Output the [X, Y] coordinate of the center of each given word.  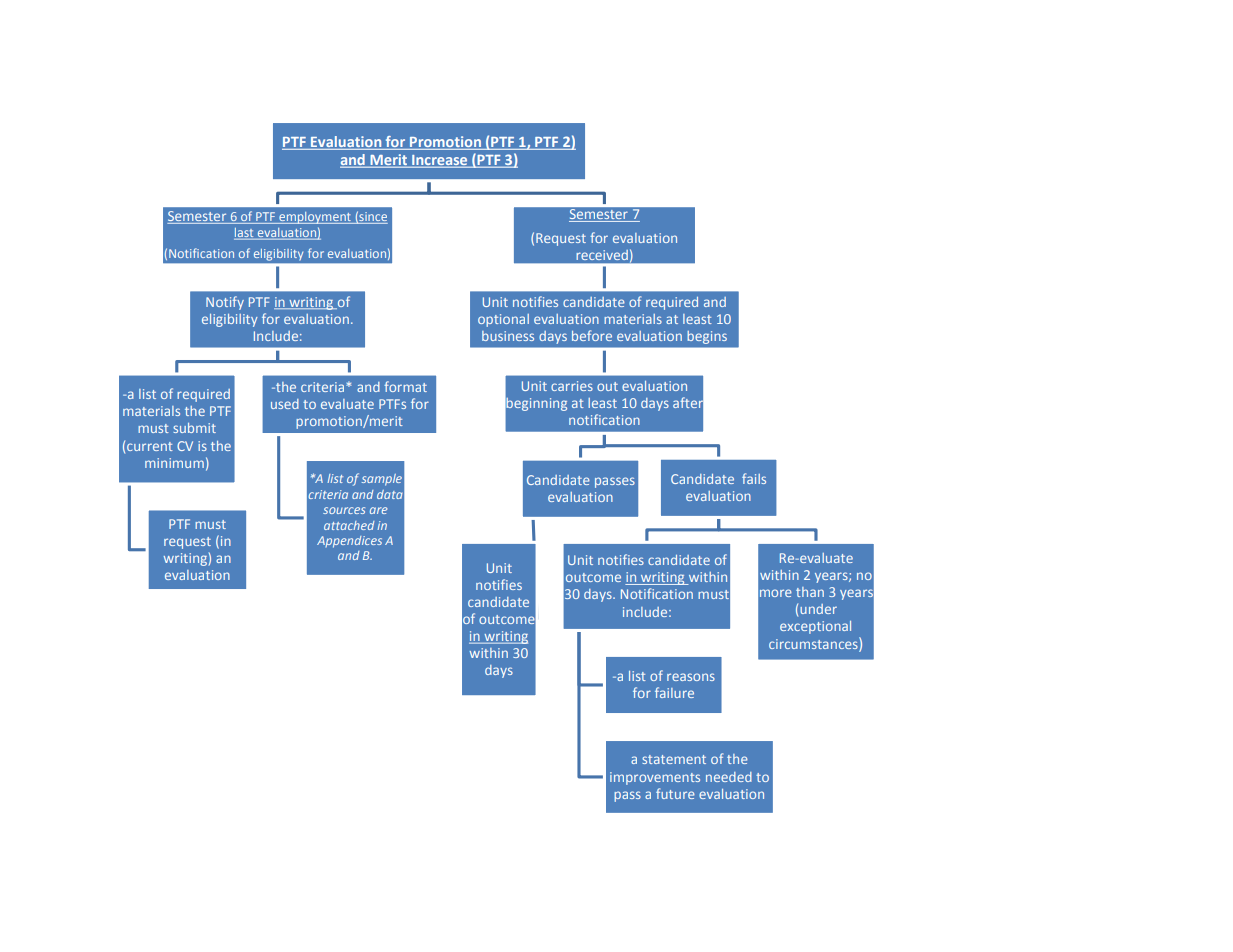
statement [674, 759]
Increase [440, 161]
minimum [174, 463]
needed [729, 777]
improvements [655, 778]
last [245, 234]
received [602, 255]
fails [754, 478]
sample [382, 480]
